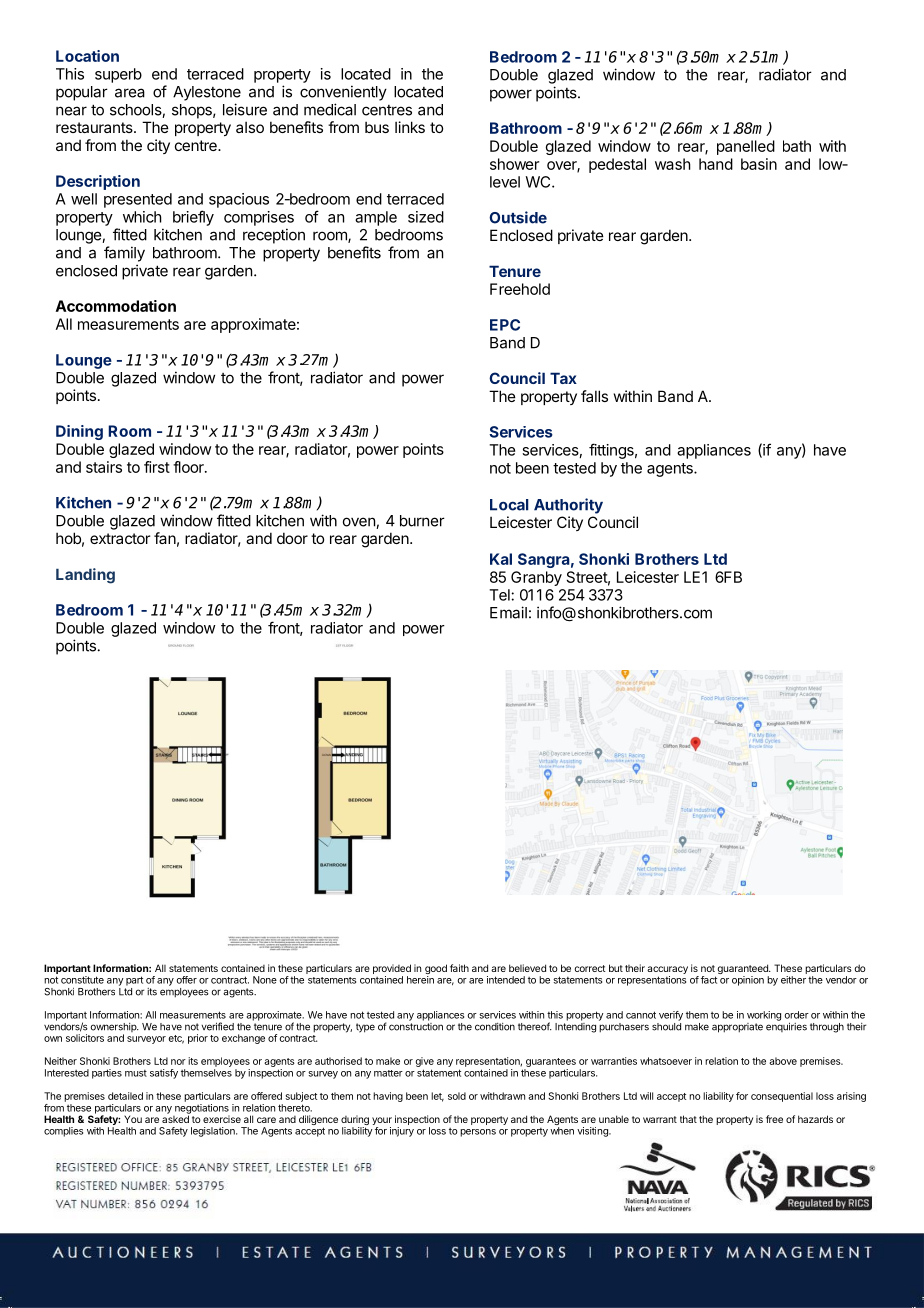 Image resolution: width=924 pixels, height=1308 pixels. What do you see at coordinates (746, 147) in the screenshot?
I see `panelled` at bounding box center [746, 147].
